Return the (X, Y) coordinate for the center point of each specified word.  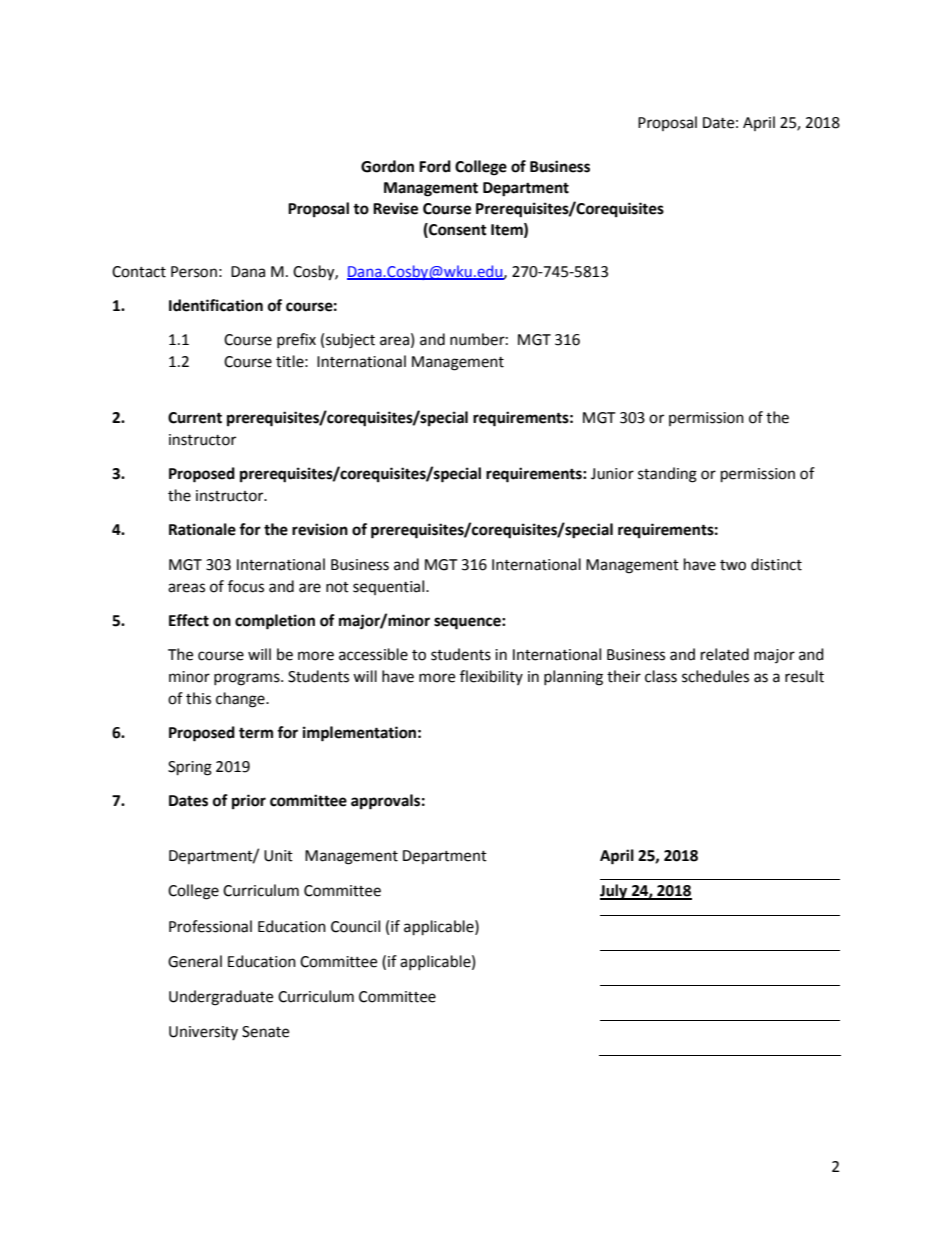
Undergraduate (221, 998)
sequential (390, 587)
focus (246, 586)
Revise (395, 208)
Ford (435, 166)
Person (194, 272)
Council (355, 926)
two (733, 565)
